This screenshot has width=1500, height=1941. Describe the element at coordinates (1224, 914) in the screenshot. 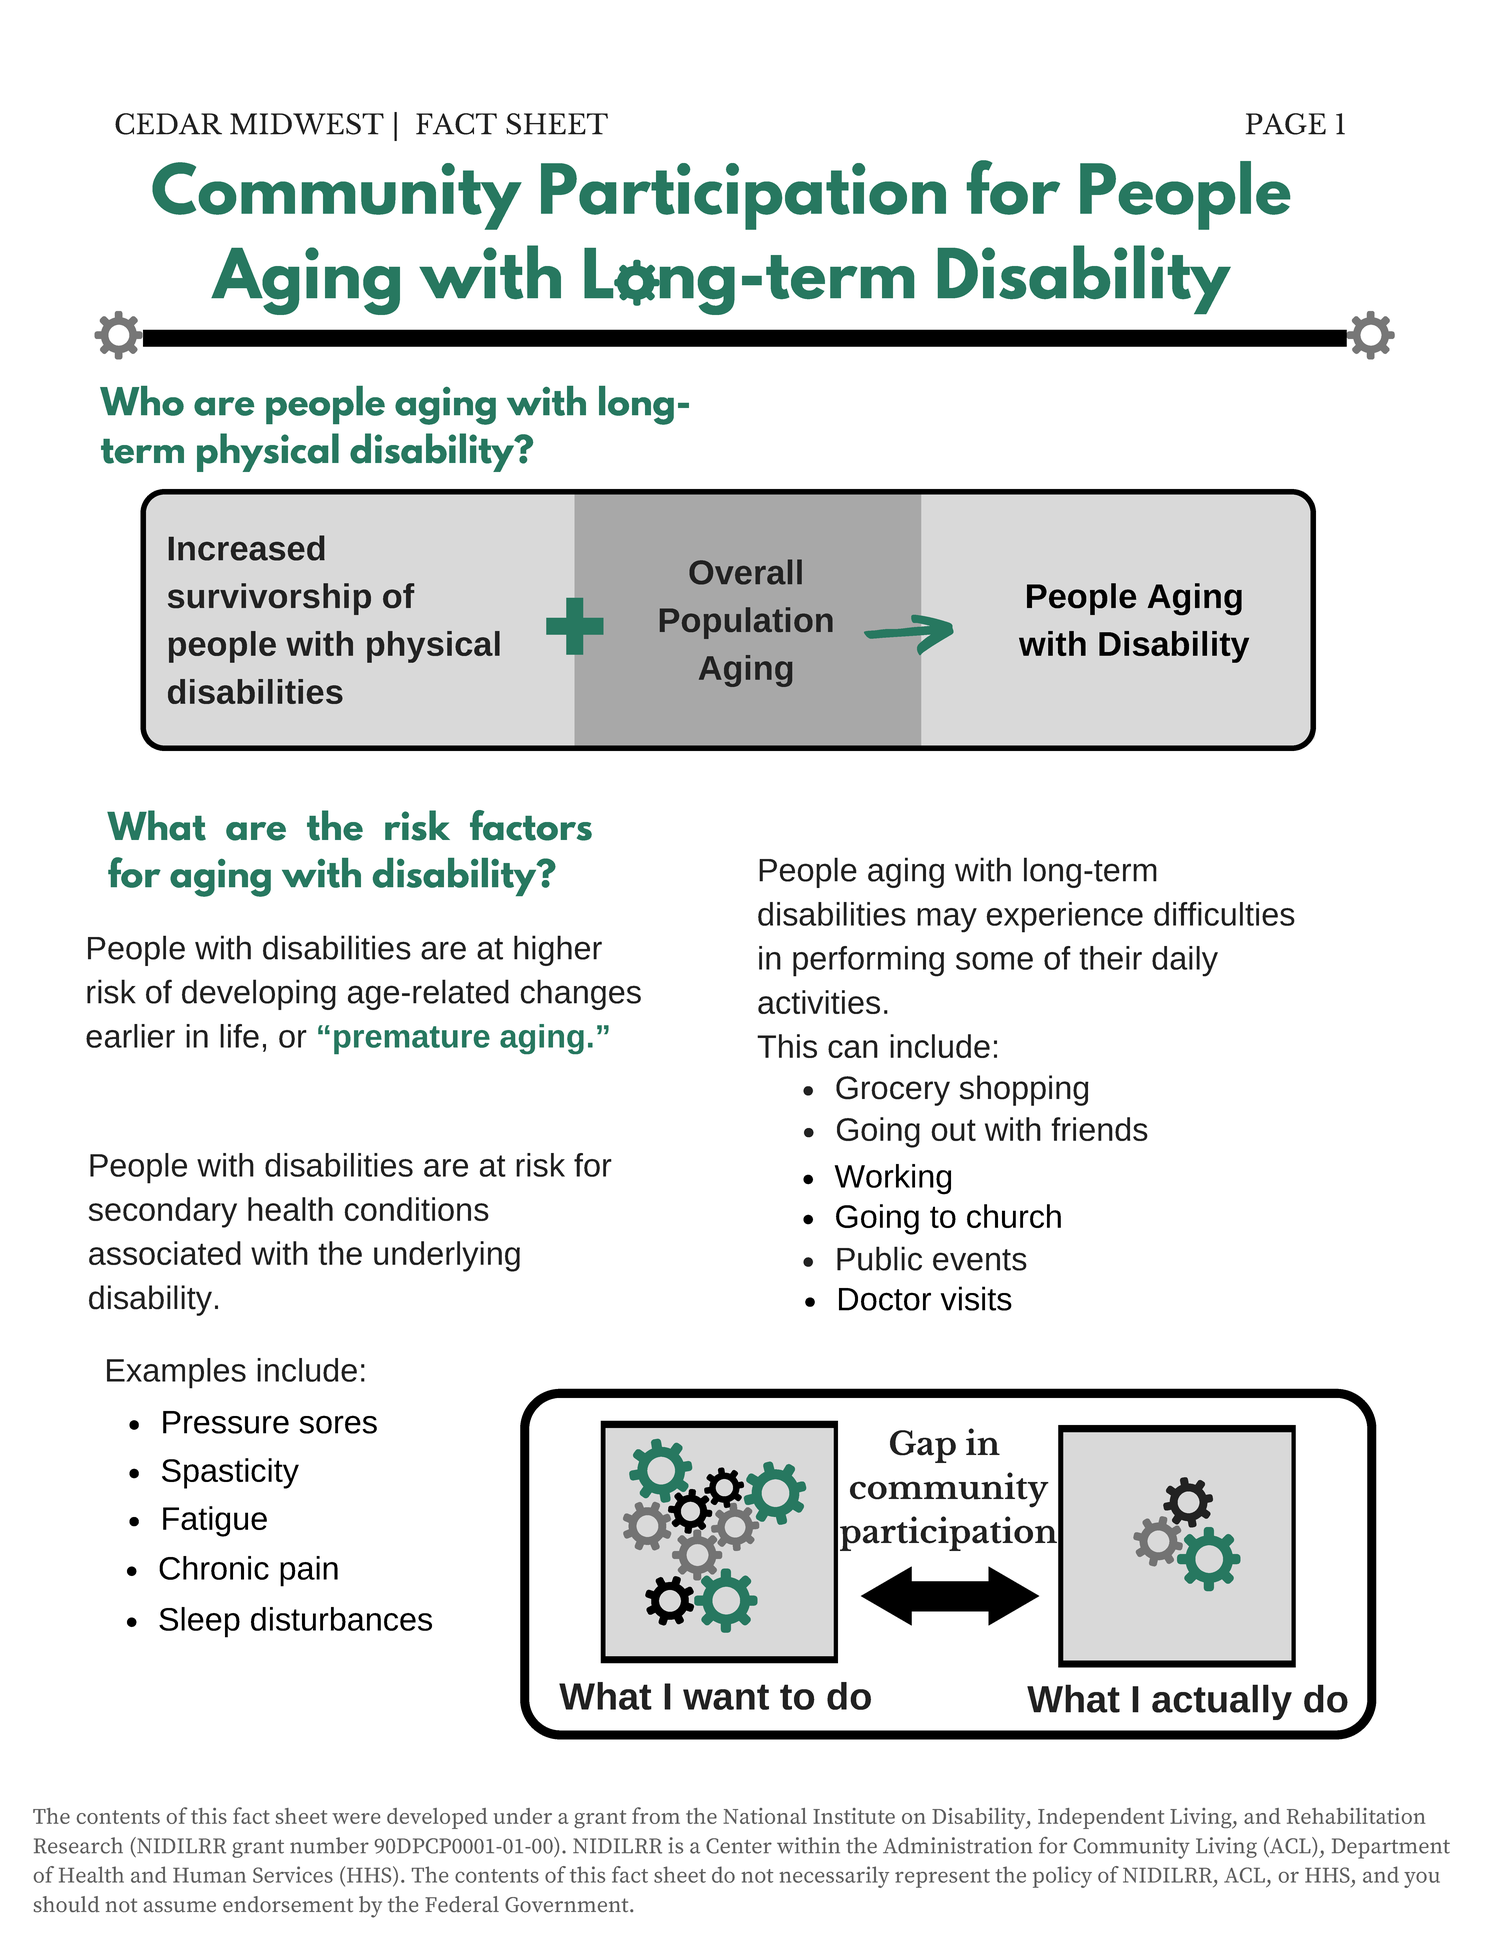

I see `difficulties` at that location.
